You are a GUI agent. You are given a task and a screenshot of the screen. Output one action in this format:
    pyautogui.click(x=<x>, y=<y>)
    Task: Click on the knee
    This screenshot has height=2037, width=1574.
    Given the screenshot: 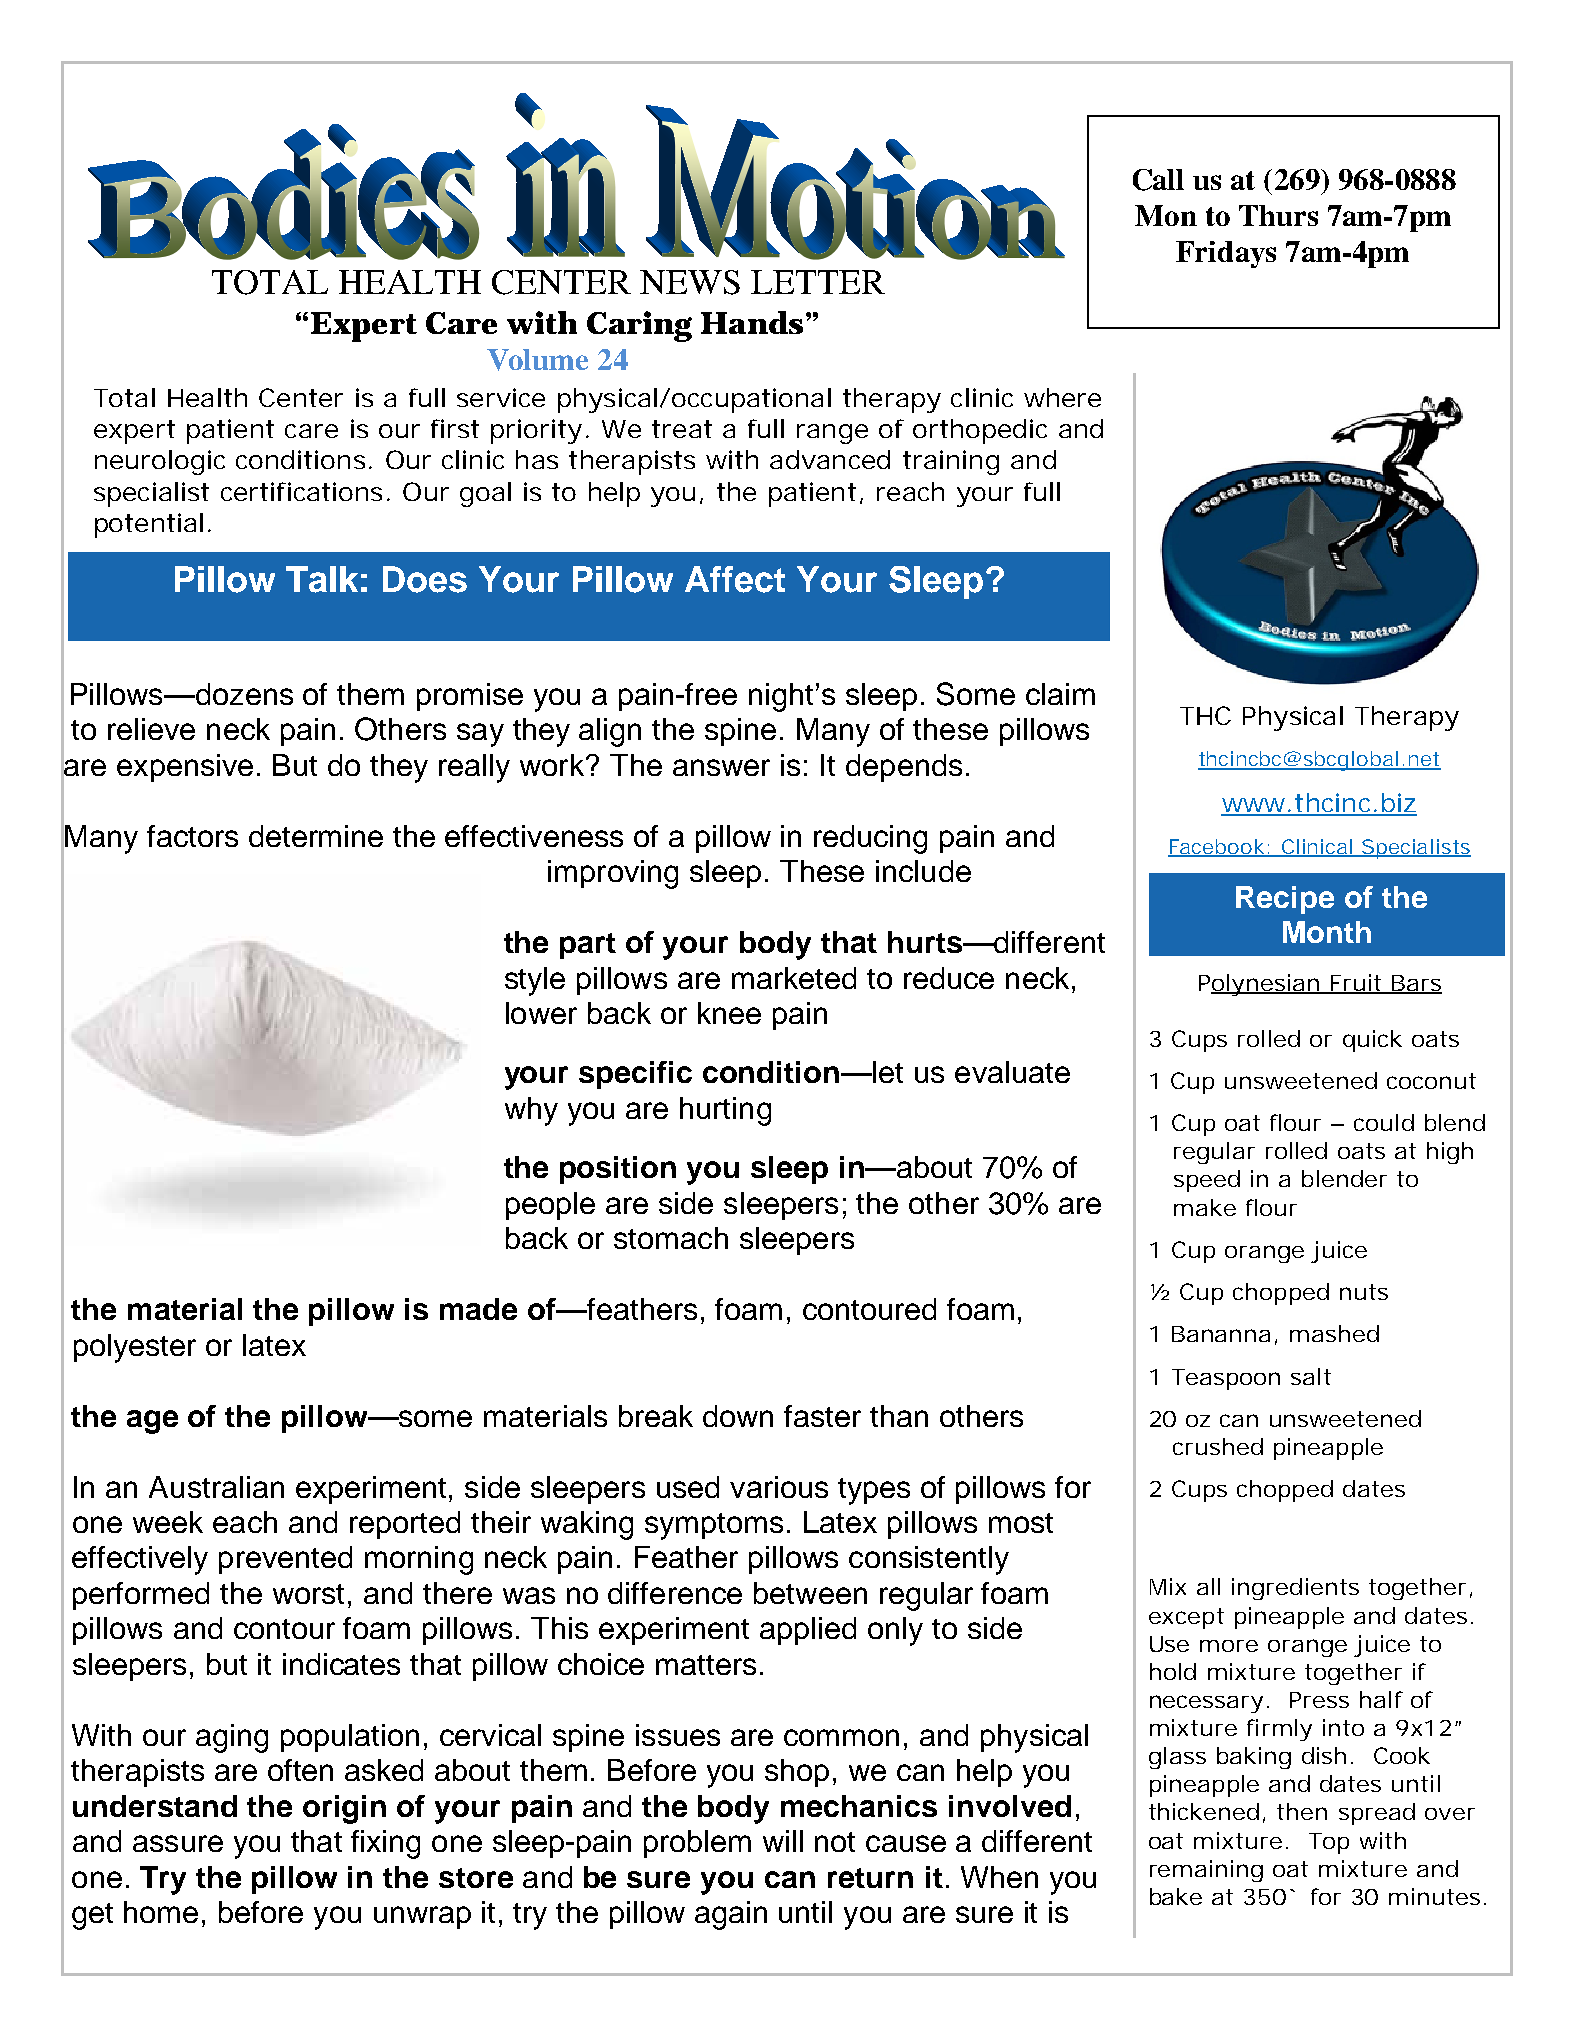 What is the action you would take?
    pyautogui.click(x=729, y=1013)
